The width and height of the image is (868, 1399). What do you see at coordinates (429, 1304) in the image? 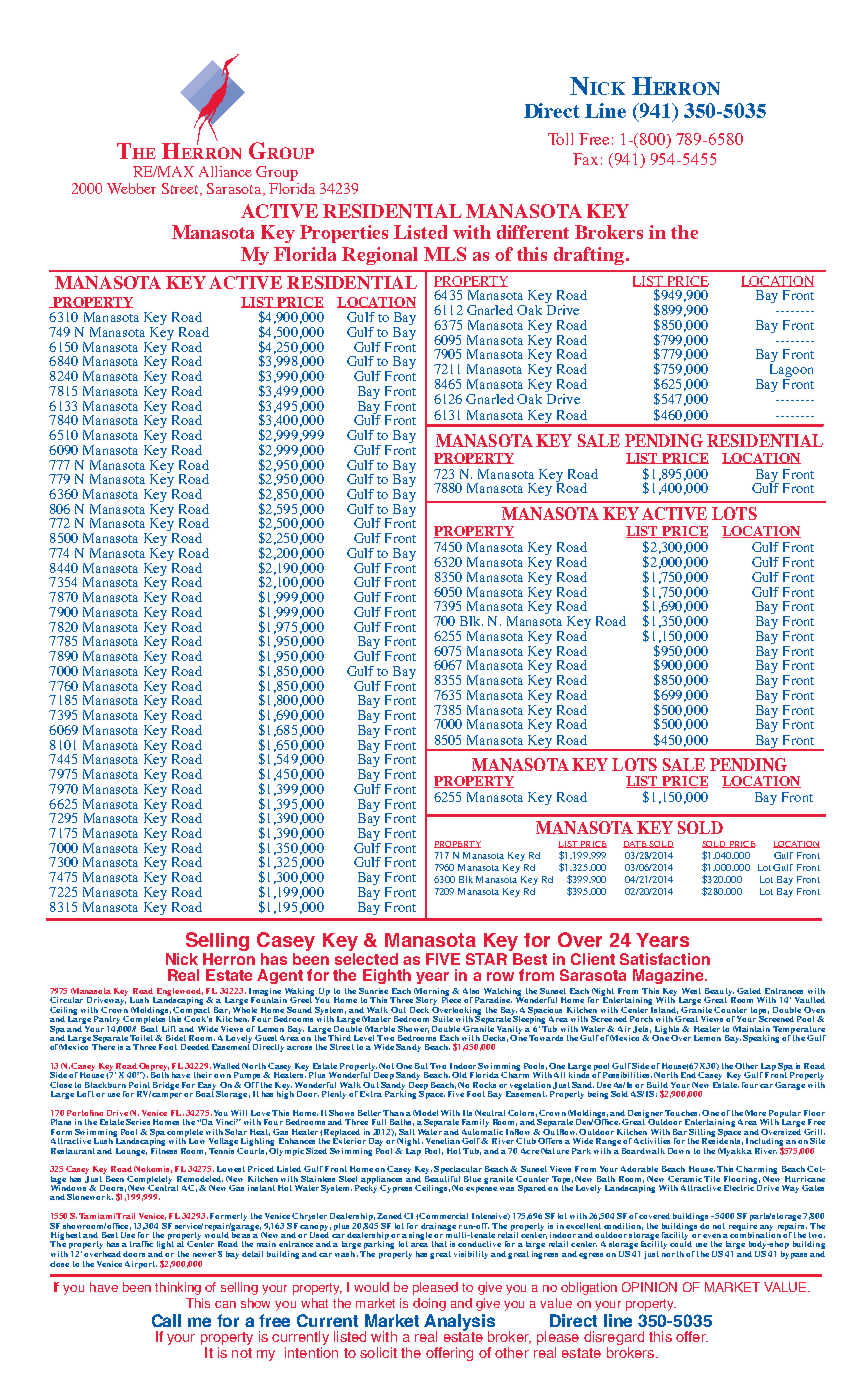
I see `doing` at bounding box center [429, 1304].
